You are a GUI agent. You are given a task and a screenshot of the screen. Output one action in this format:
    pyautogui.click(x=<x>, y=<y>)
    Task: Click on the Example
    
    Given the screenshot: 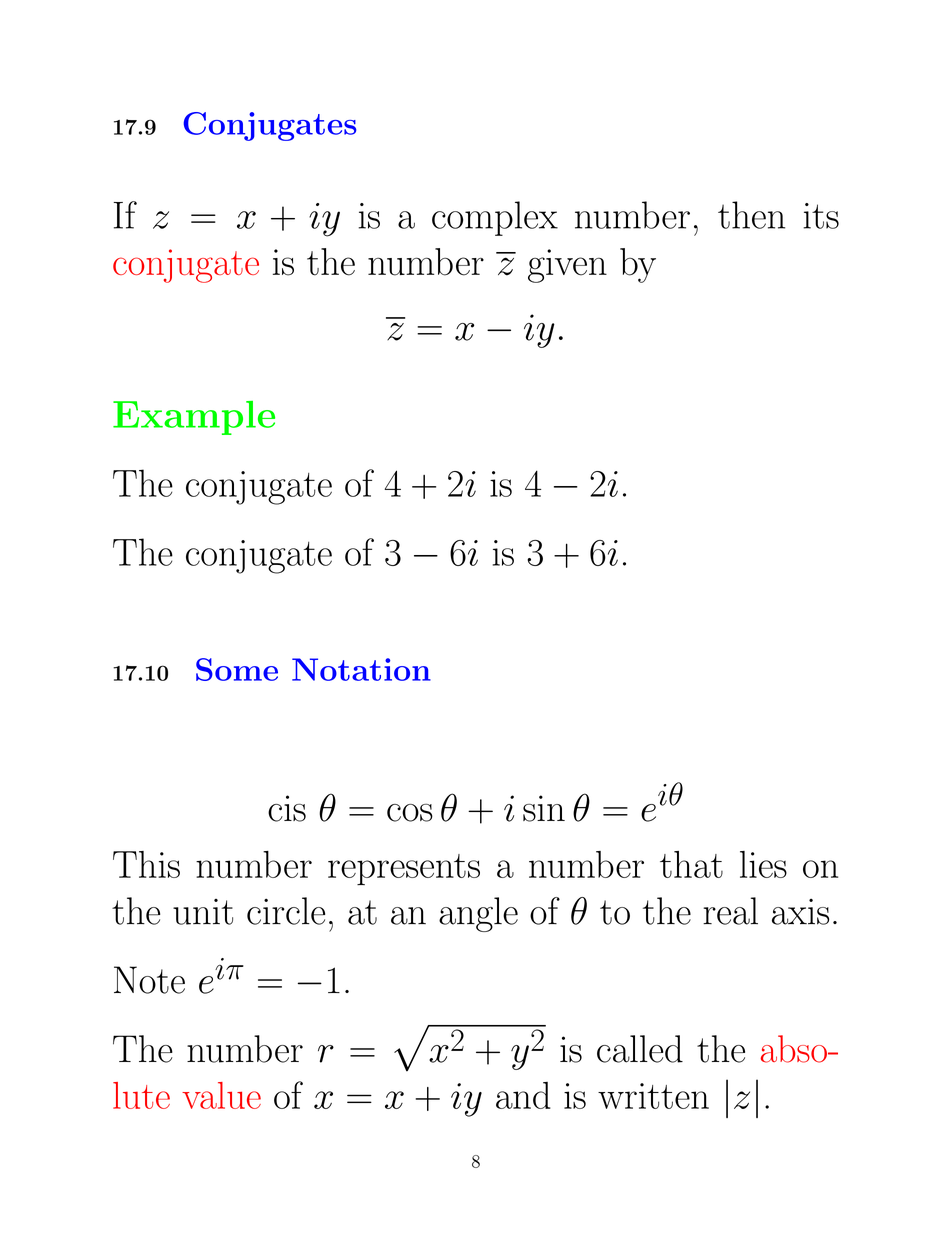 What is the action you would take?
    pyautogui.click(x=194, y=418)
